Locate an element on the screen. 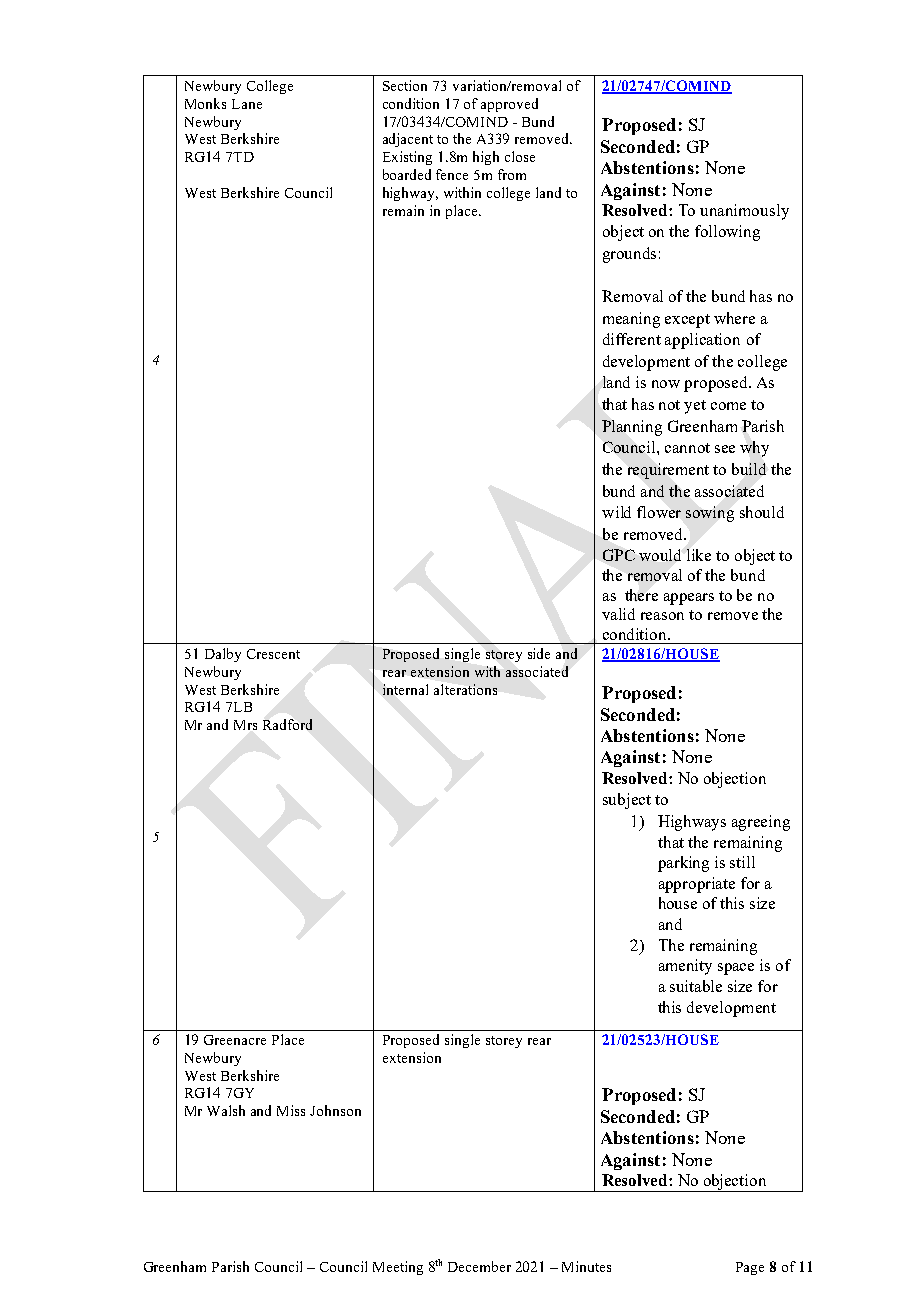  unanimously is located at coordinates (744, 212).
